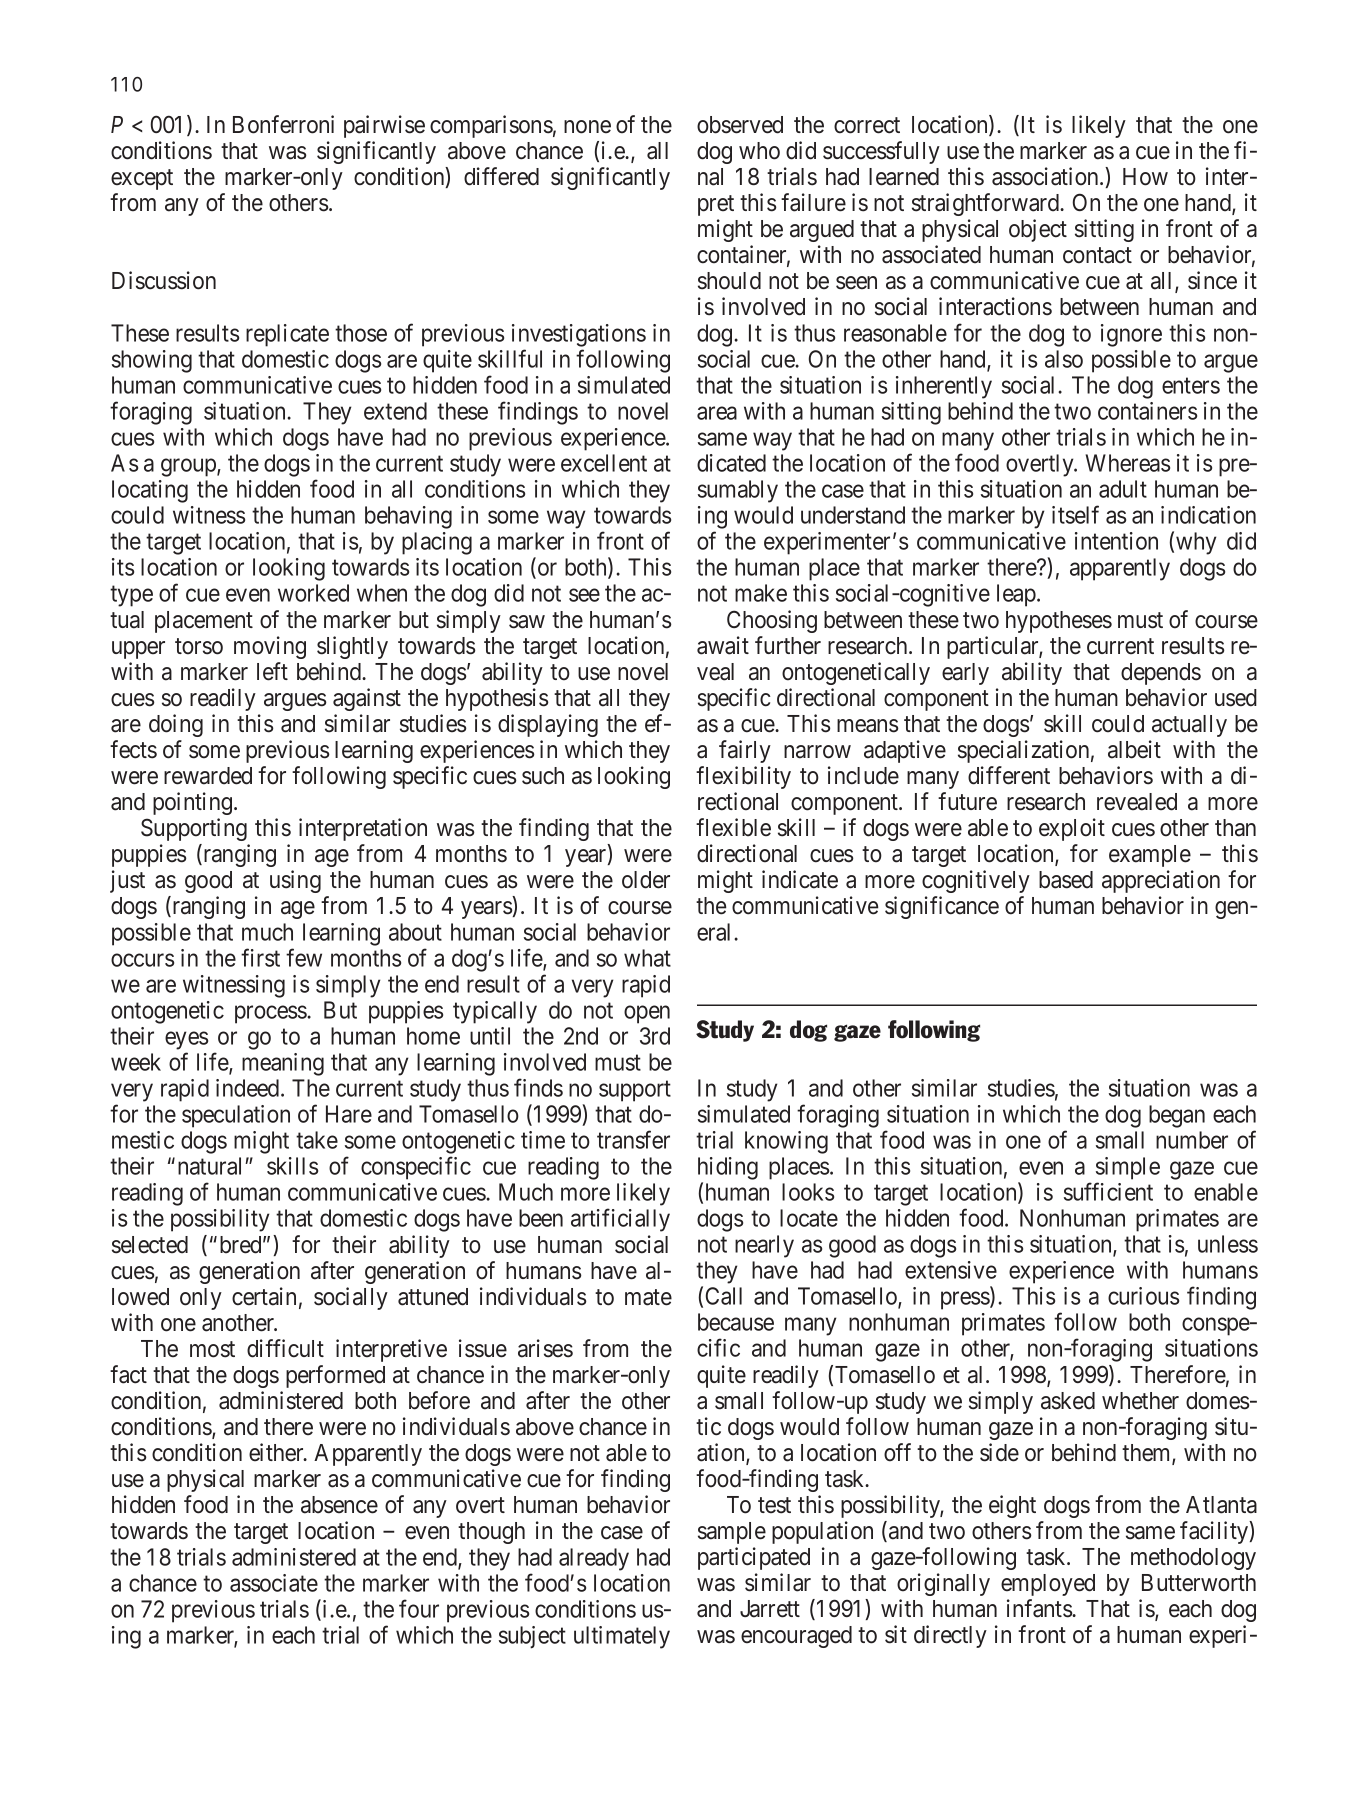  Describe the element at coordinates (1038, 230) in the screenshot. I see `object` at that location.
